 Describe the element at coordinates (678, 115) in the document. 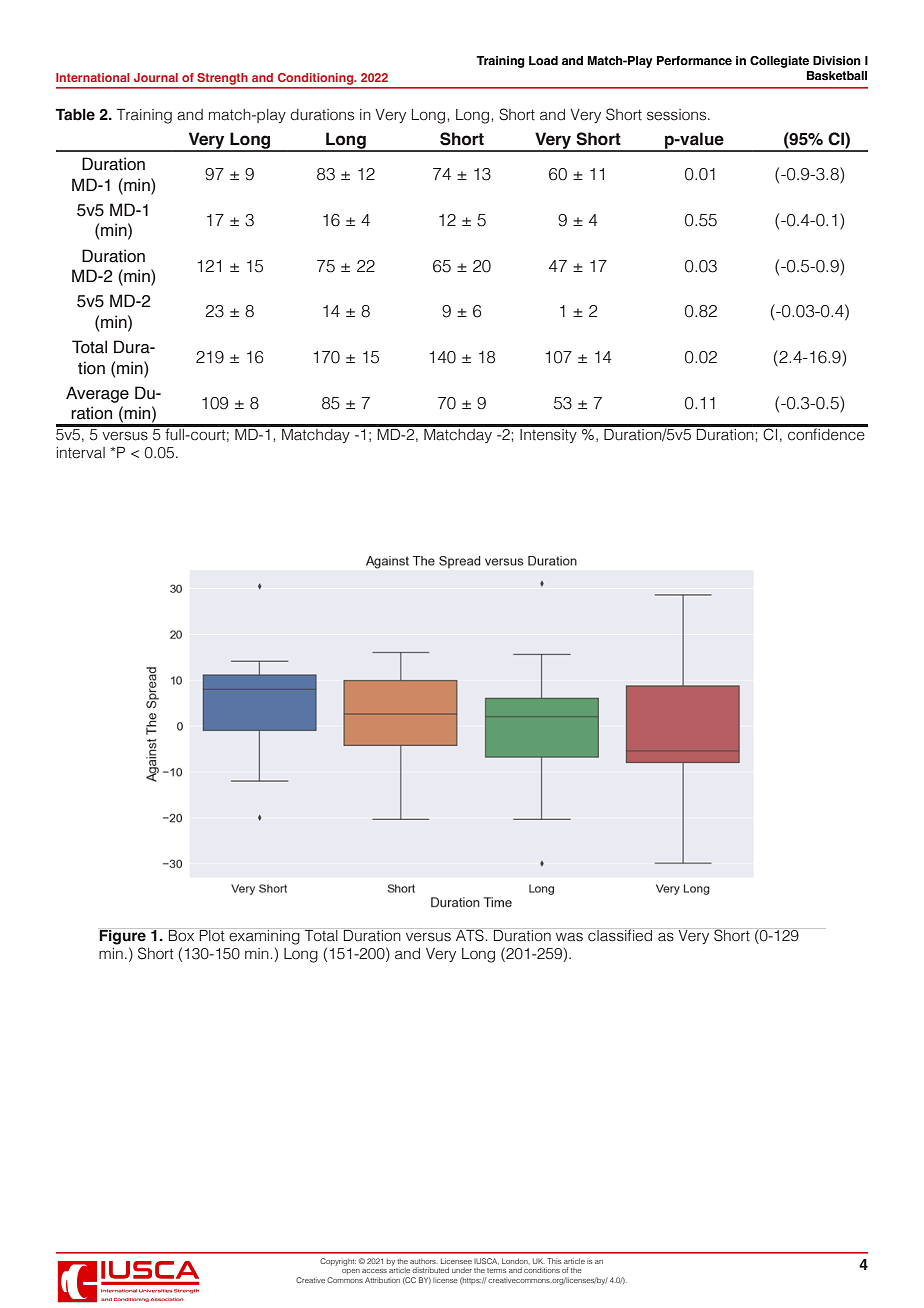

I see `sessions` at that location.
